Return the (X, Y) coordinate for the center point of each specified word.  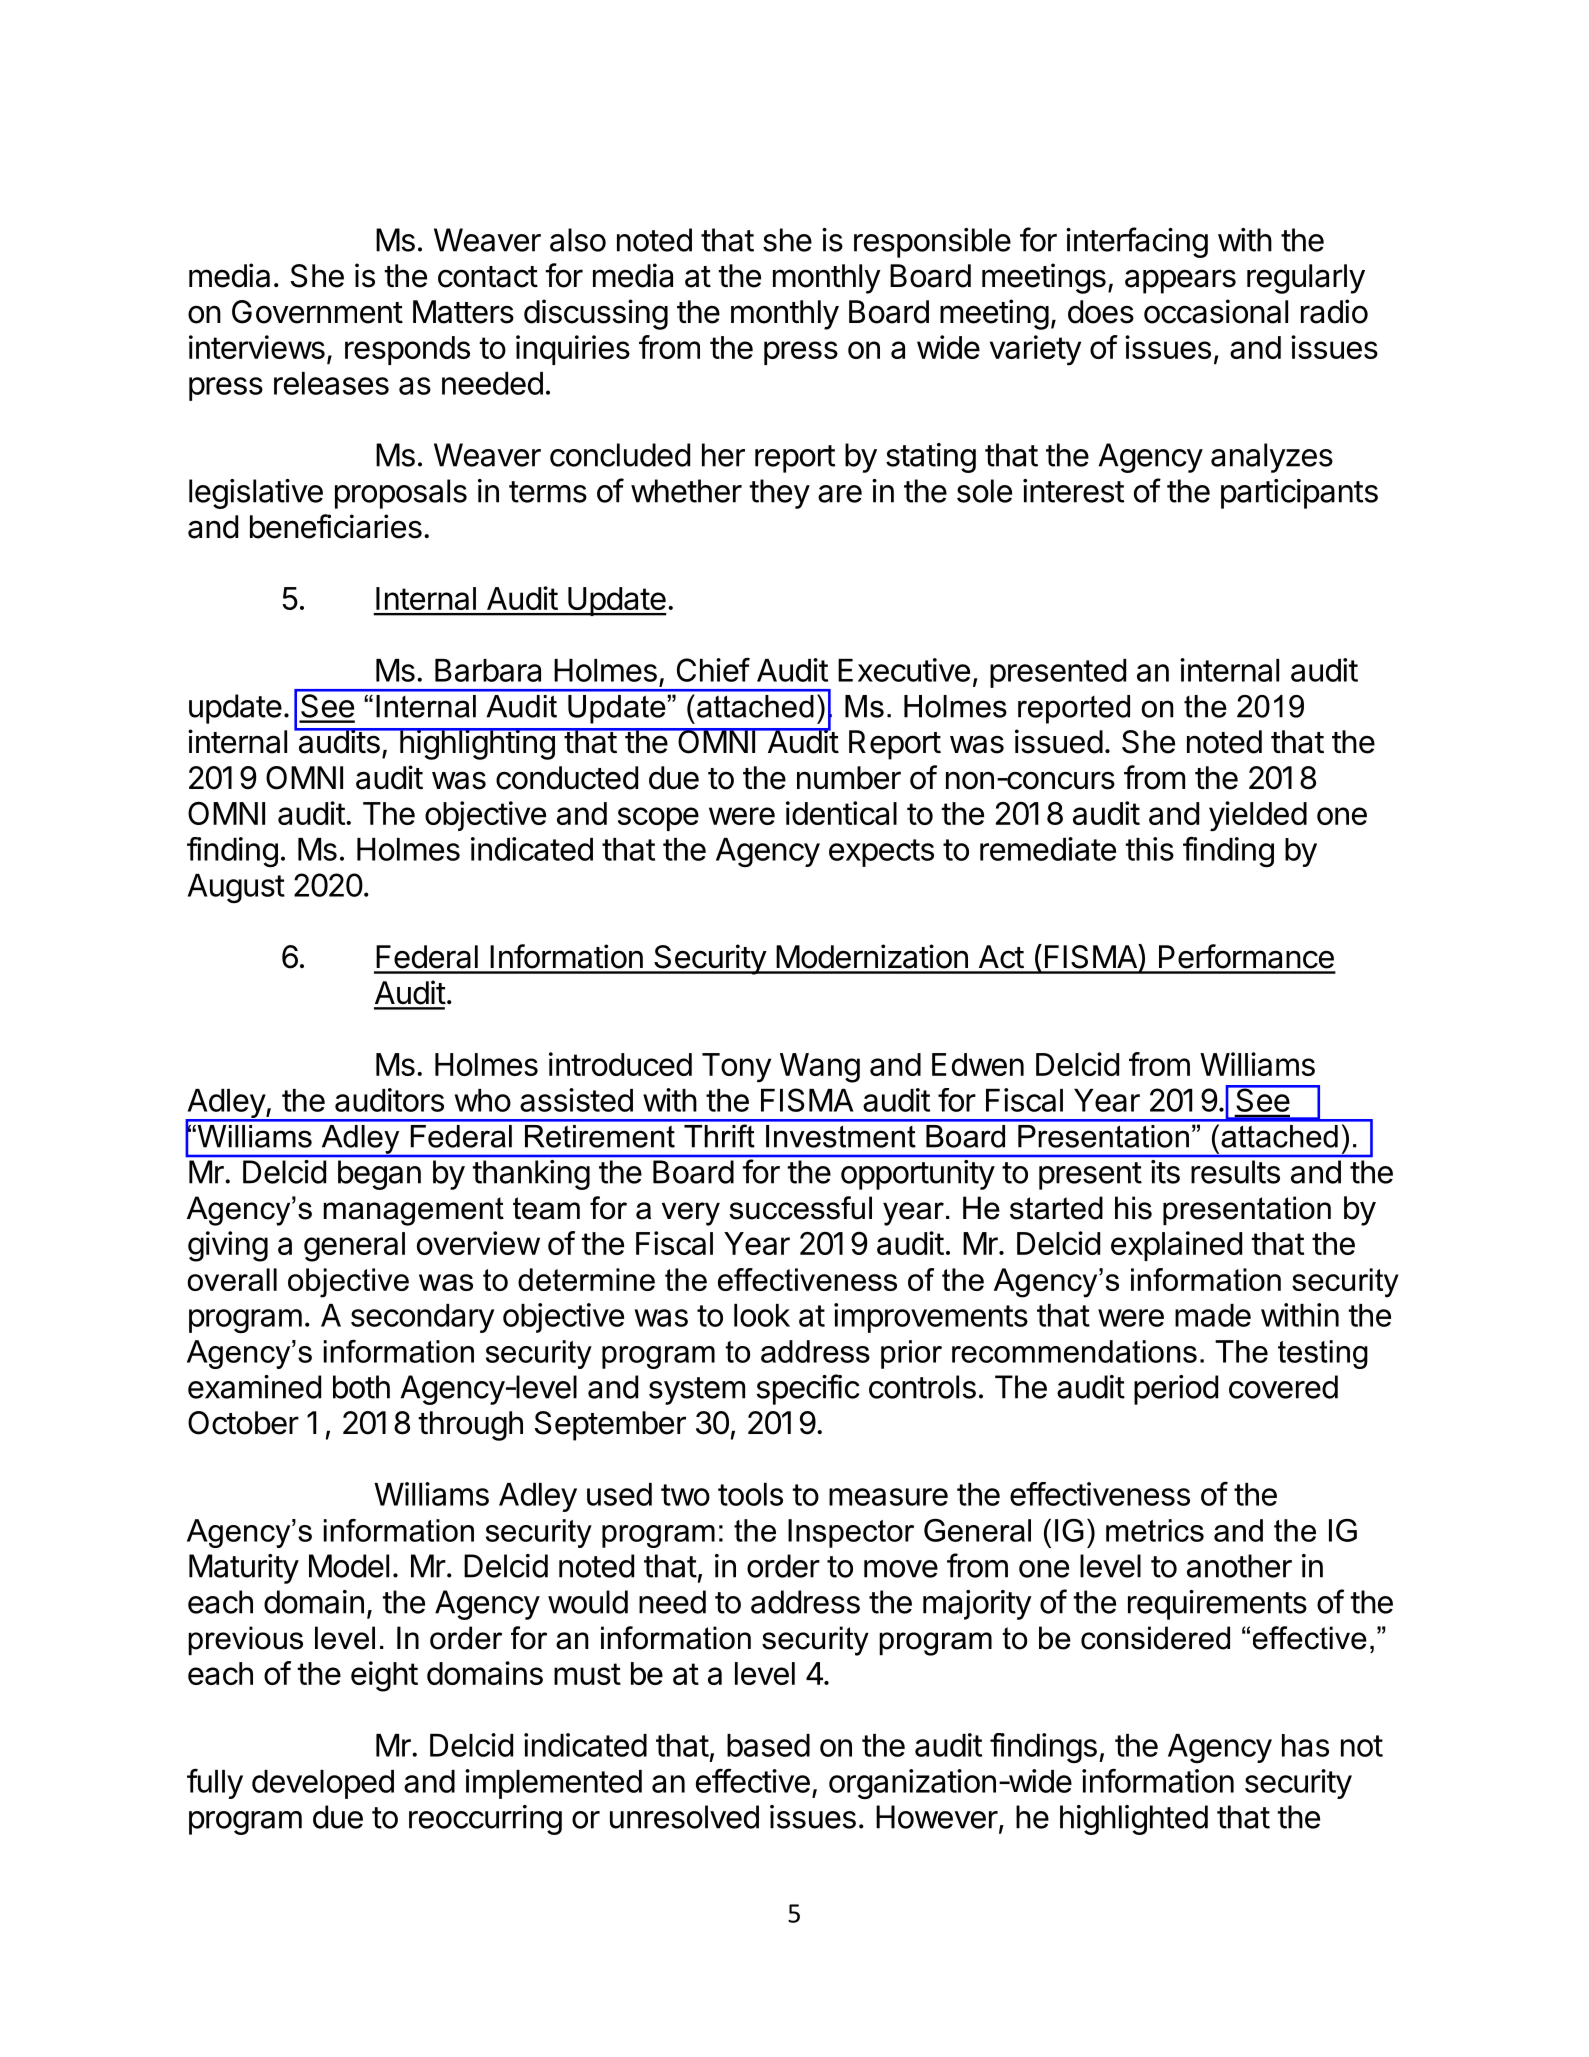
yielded (1258, 816)
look (762, 1315)
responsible (932, 243)
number (849, 778)
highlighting (477, 744)
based (768, 1745)
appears (1180, 281)
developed (323, 1784)
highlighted (1134, 1820)
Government (317, 312)
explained (1176, 1246)
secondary (422, 1318)
